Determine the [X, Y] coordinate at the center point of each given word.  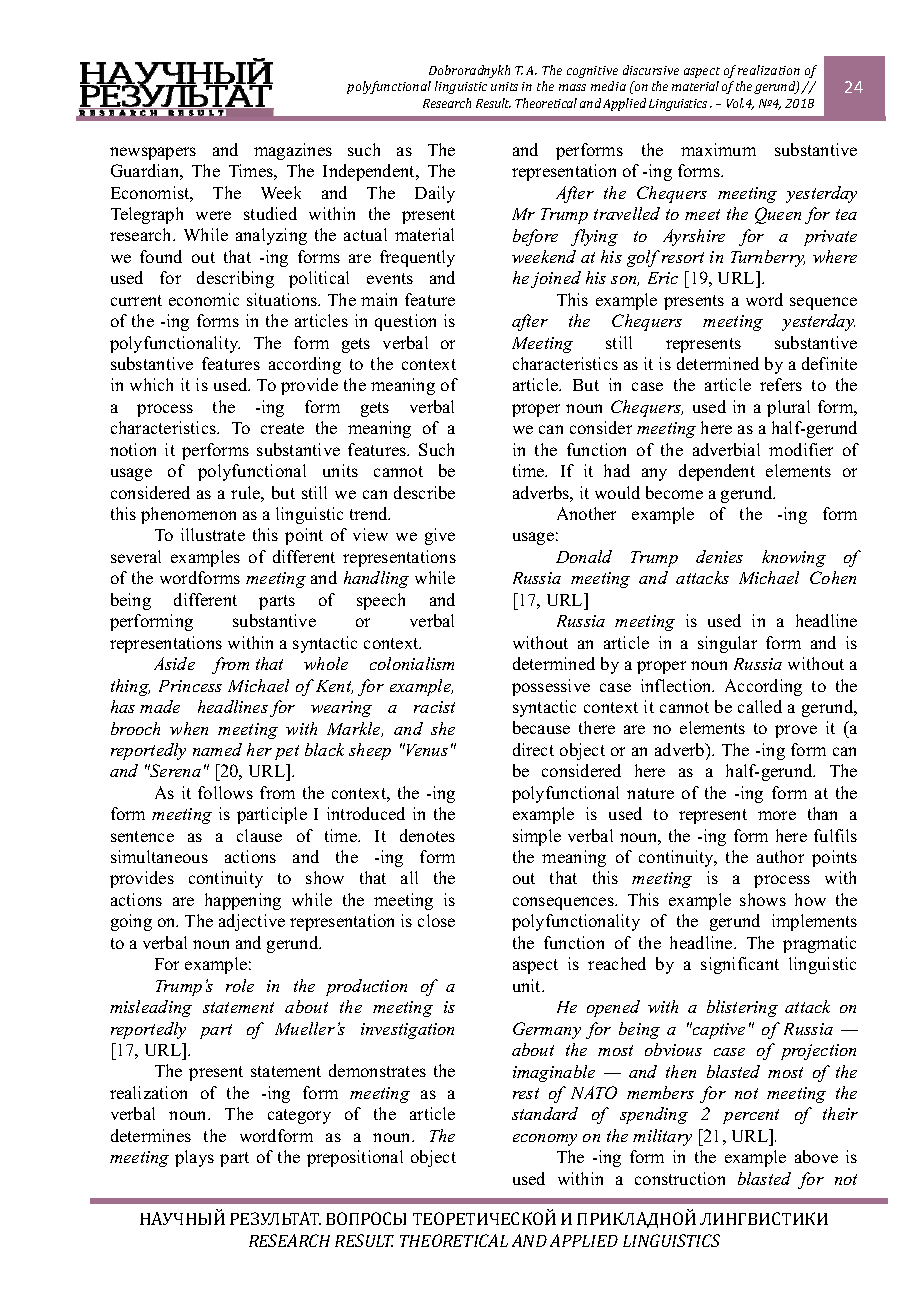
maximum [718, 149]
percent [751, 1116]
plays [194, 1158]
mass [572, 87]
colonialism [412, 663]
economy [545, 1140]
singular [727, 644]
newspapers [153, 153]
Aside [174, 663]
